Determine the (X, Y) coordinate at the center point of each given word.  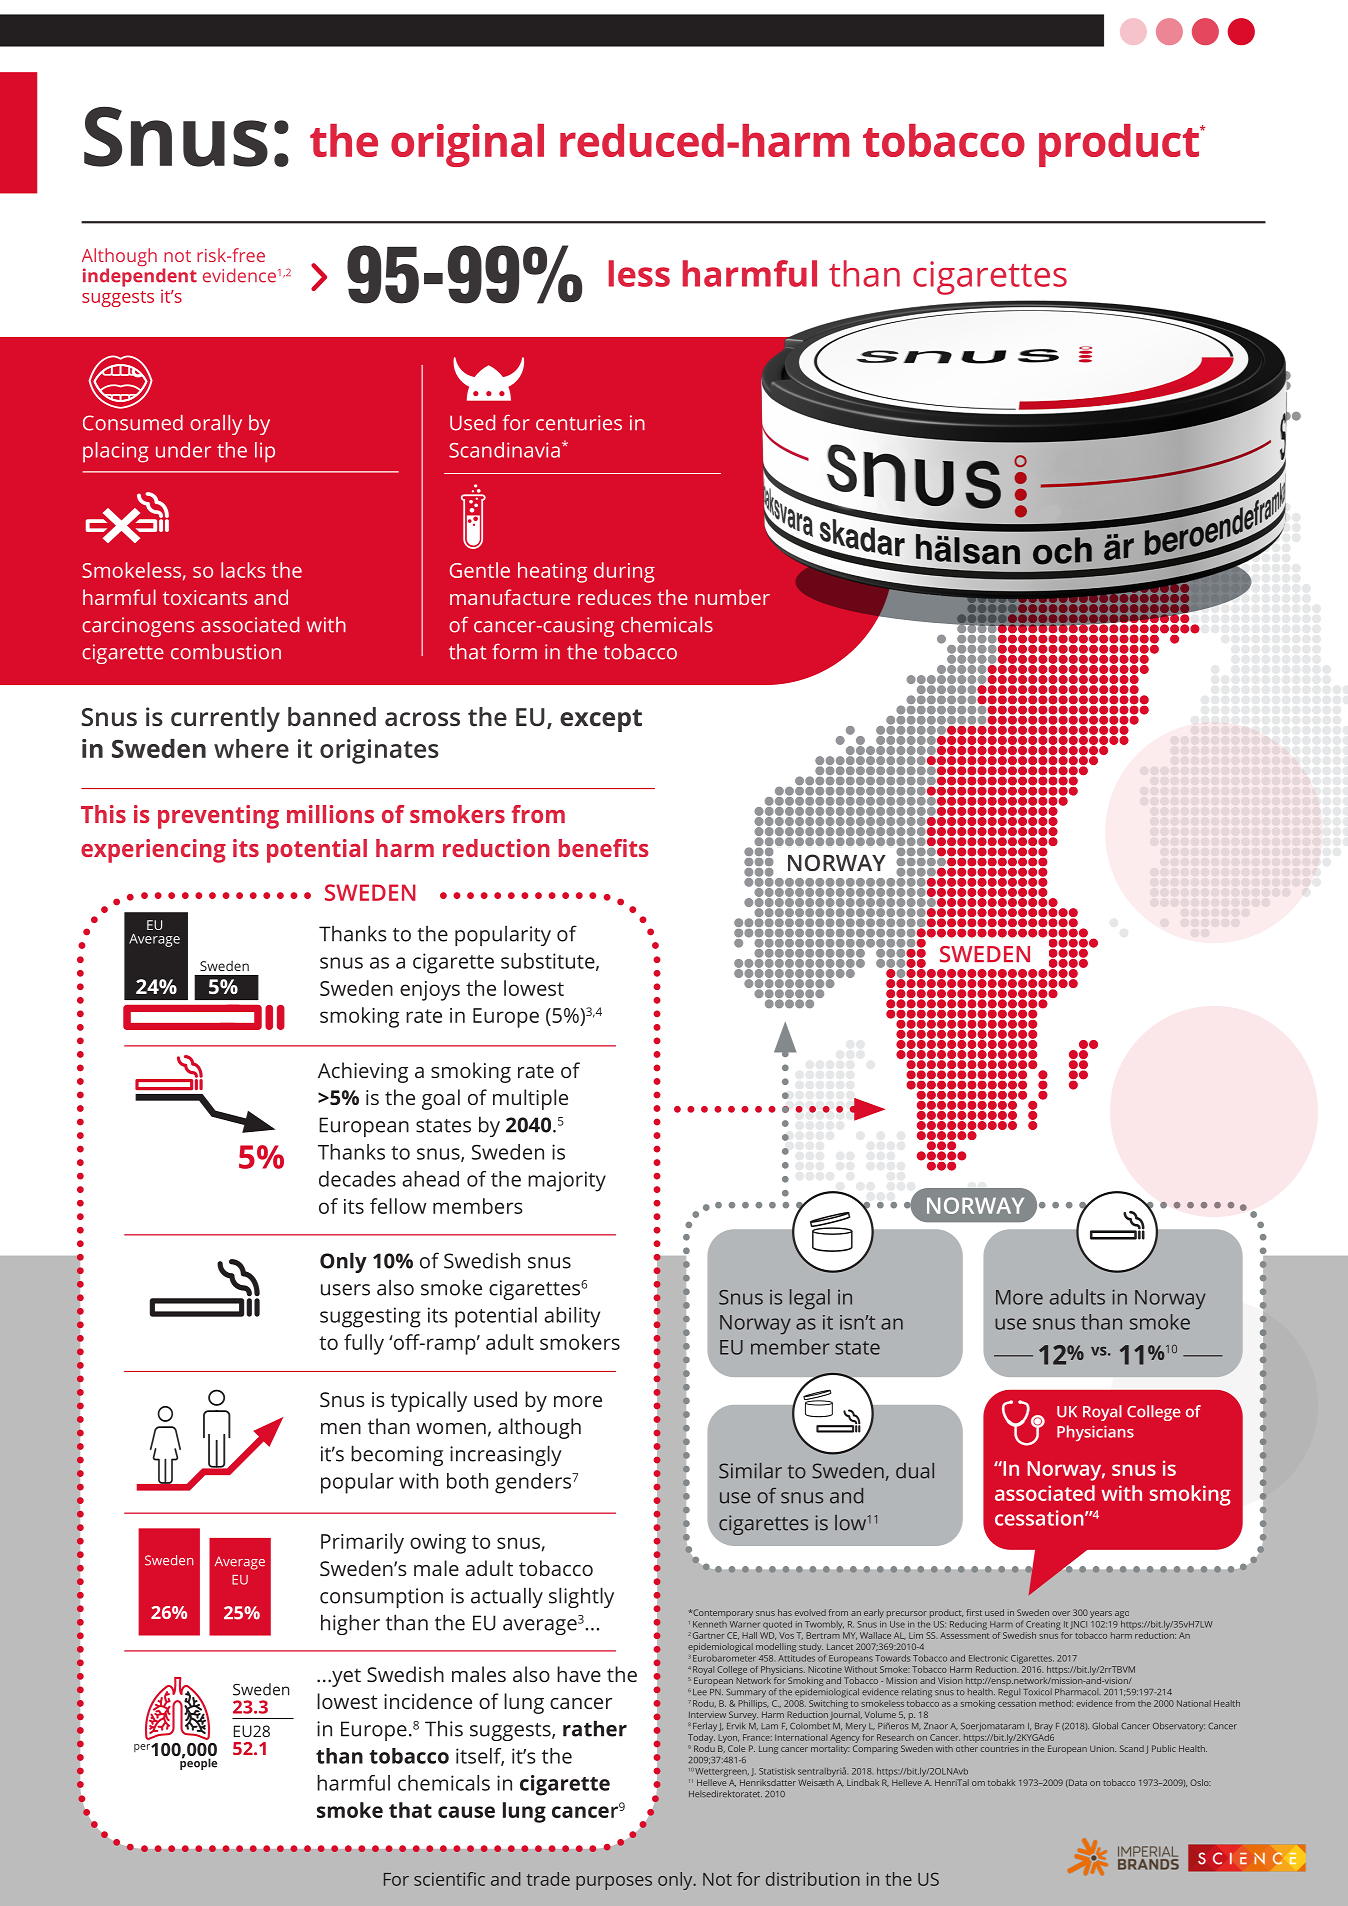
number (732, 597)
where (251, 748)
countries (1000, 1748)
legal (810, 1299)
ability (572, 1317)
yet (345, 1677)
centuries (579, 423)
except (601, 720)
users (345, 1290)
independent (140, 277)
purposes (614, 1883)
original (467, 145)
